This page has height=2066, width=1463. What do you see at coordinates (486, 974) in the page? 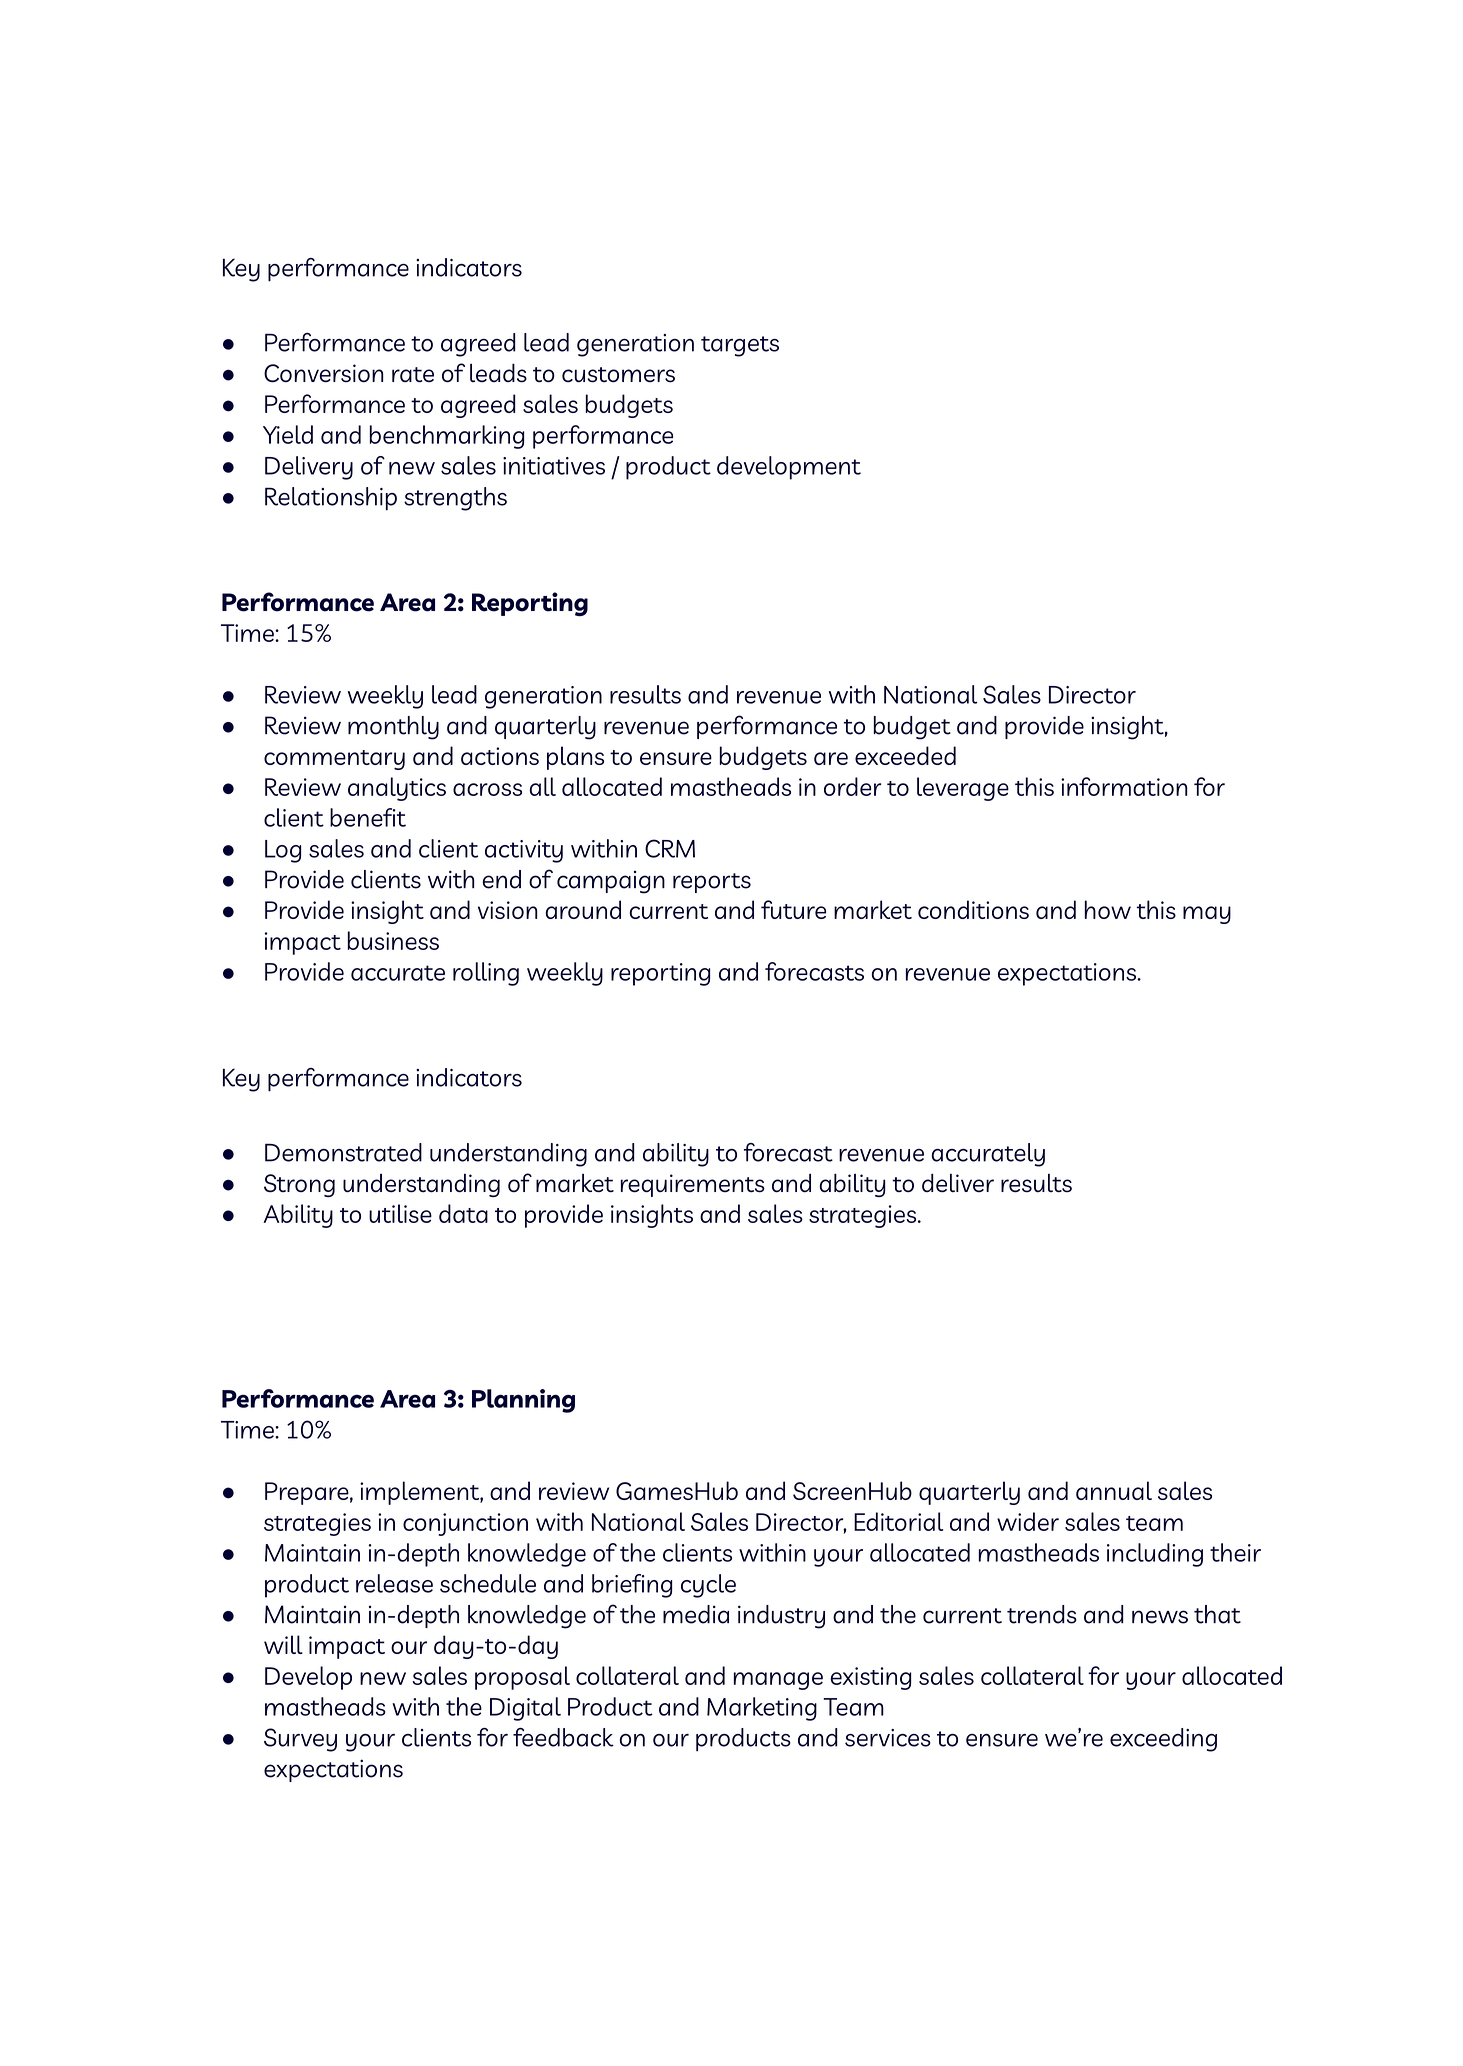
I see `rolling` at bounding box center [486, 974].
